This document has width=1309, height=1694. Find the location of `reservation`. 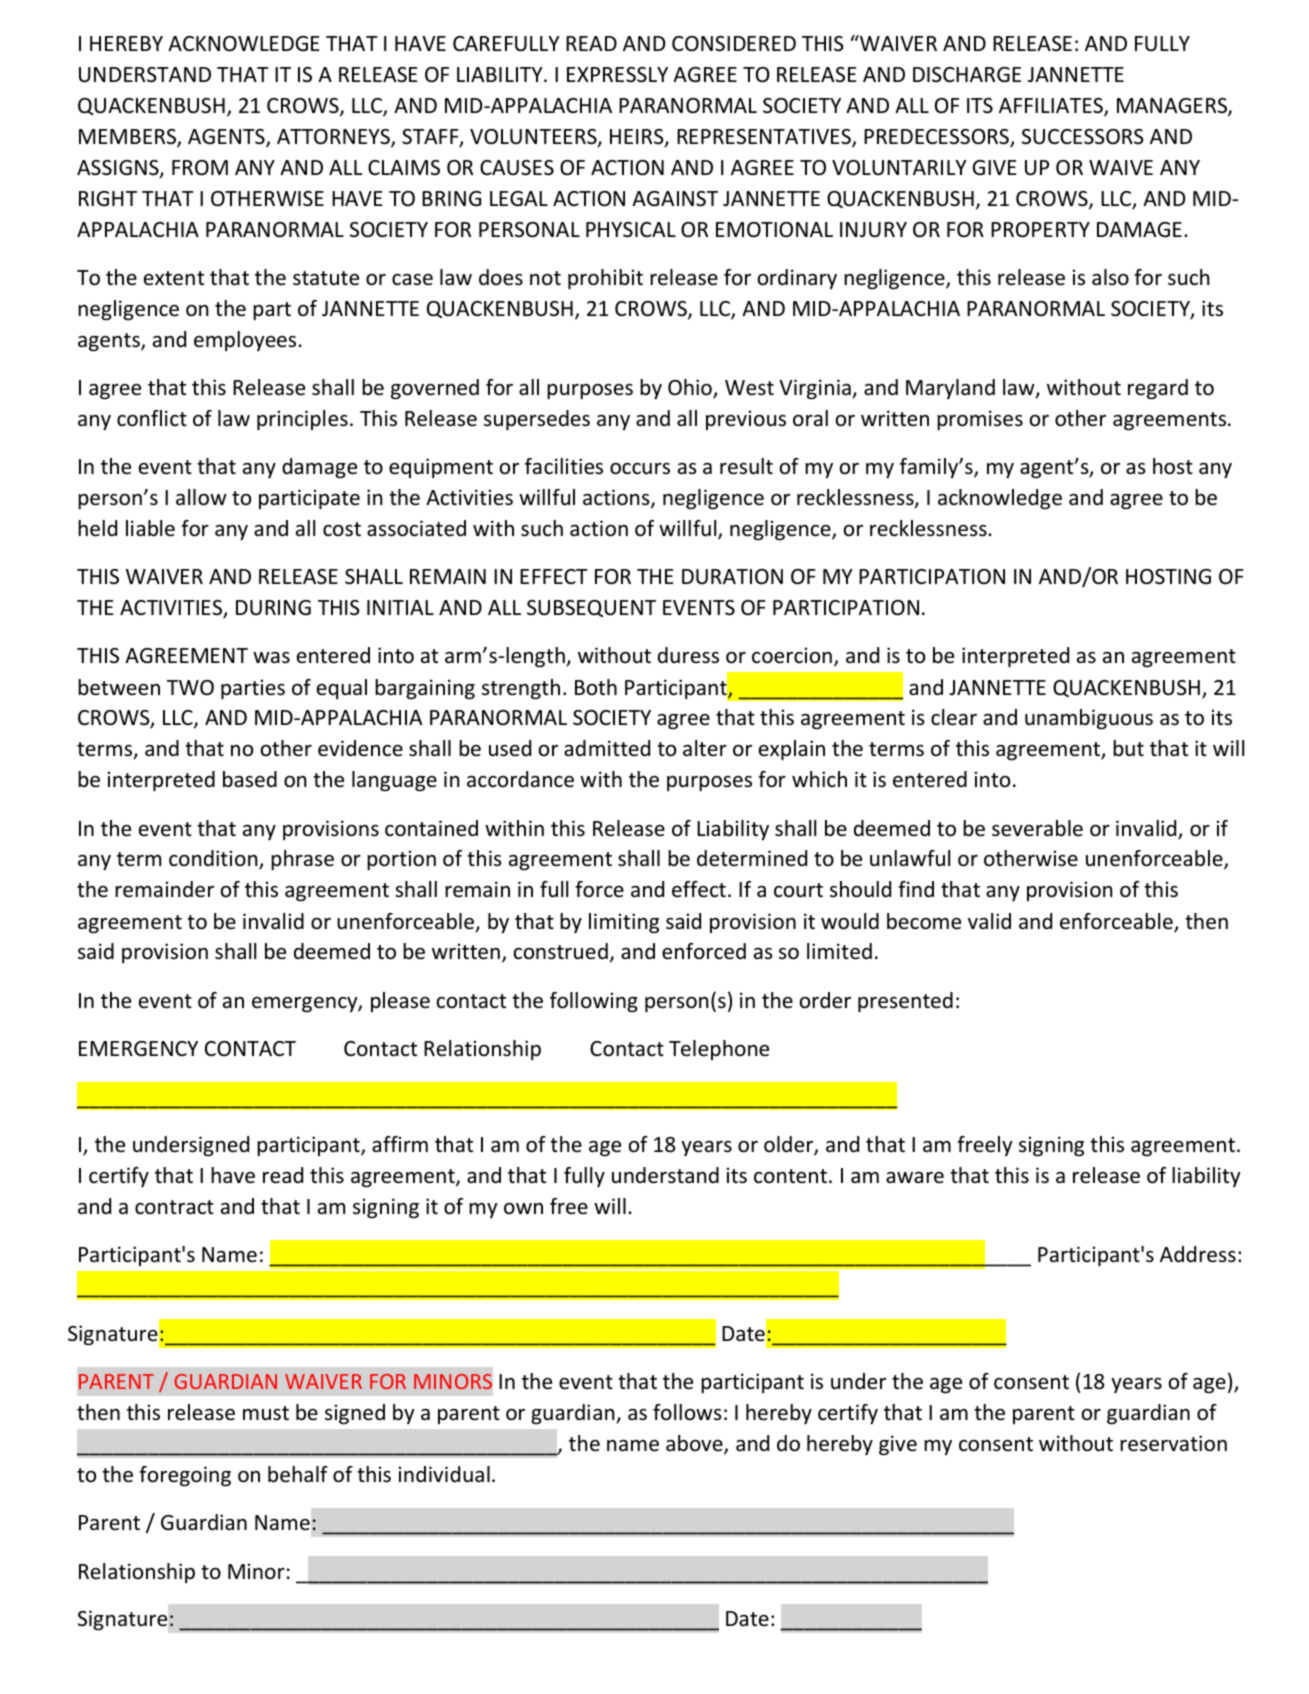

reservation is located at coordinates (1173, 1443).
